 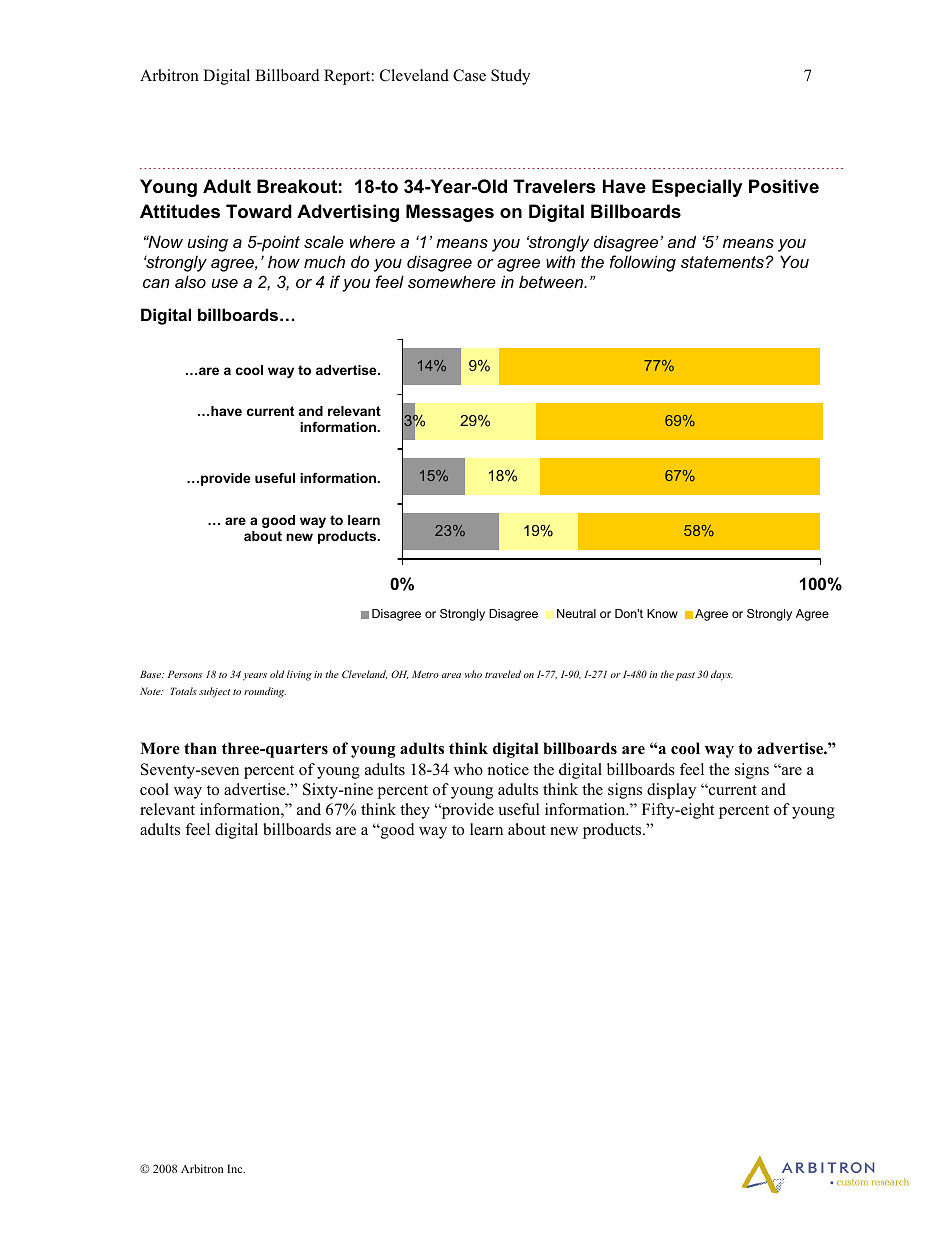 I want to click on Breakout, so click(x=297, y=186).
